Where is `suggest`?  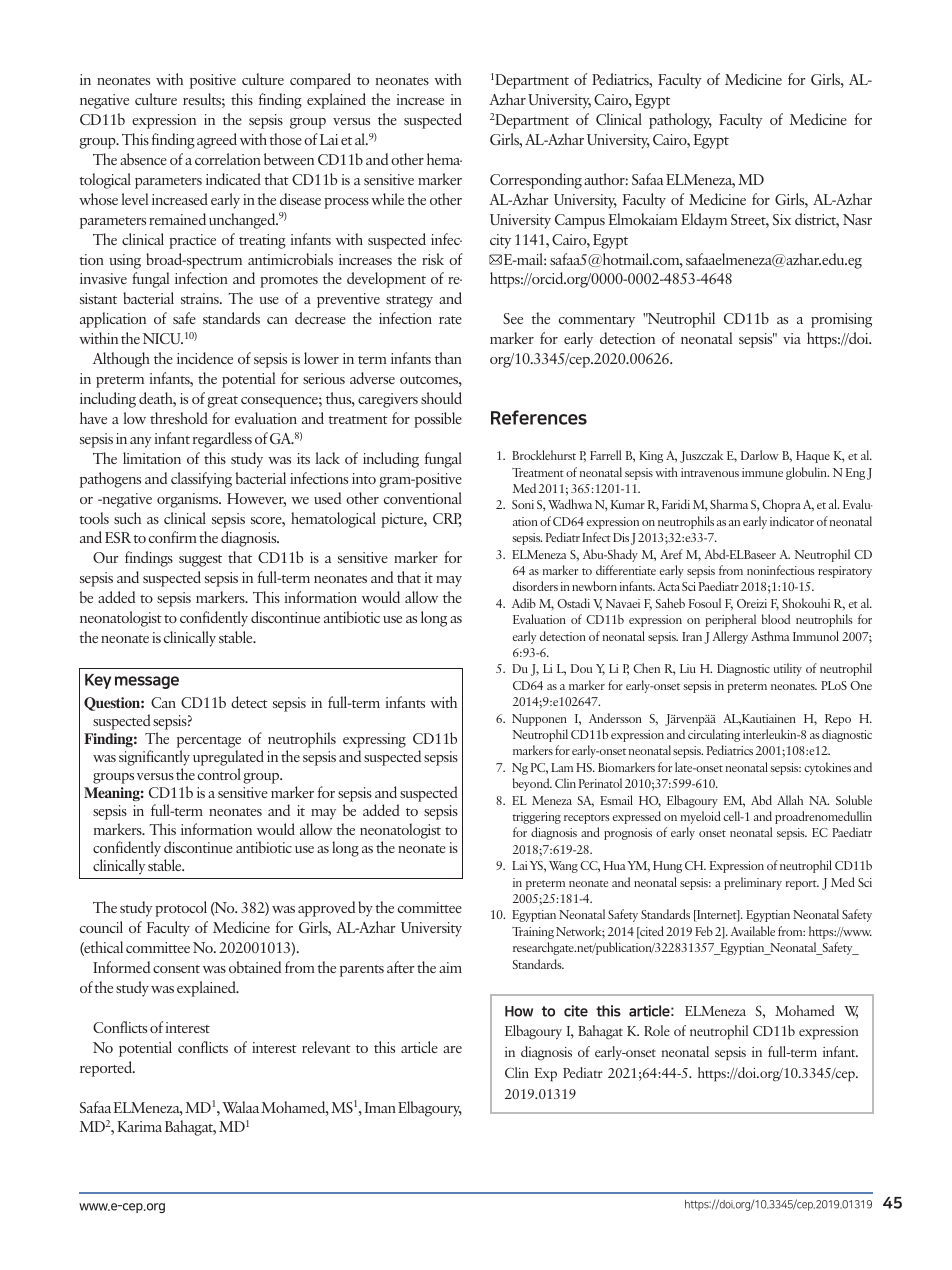 suggest is located at coordinates (200, 561).
